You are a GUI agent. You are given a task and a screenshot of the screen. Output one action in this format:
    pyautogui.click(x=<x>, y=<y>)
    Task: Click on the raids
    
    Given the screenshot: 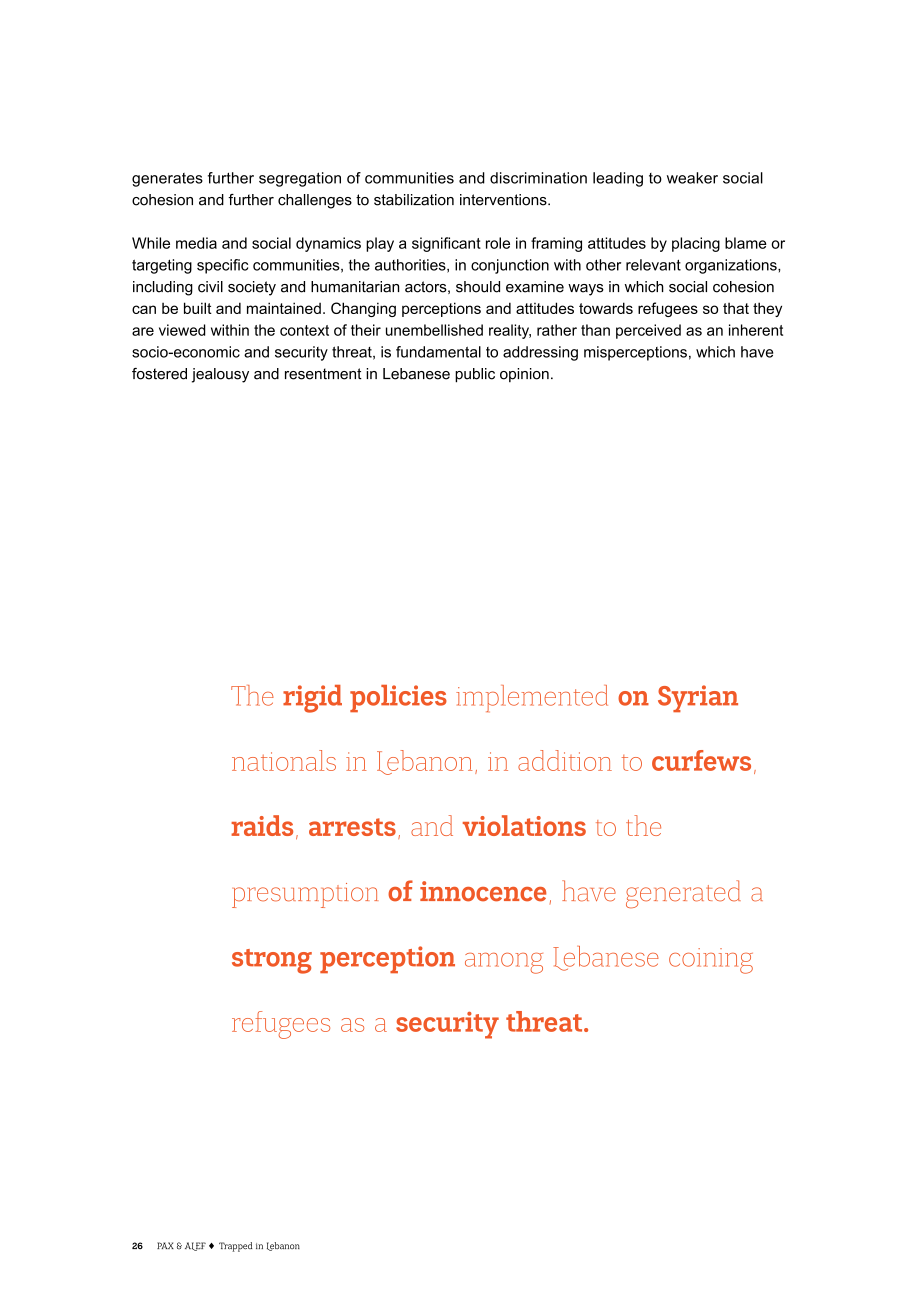 What is the action you would take?
    pyautogui.click(x=262, y=825)
